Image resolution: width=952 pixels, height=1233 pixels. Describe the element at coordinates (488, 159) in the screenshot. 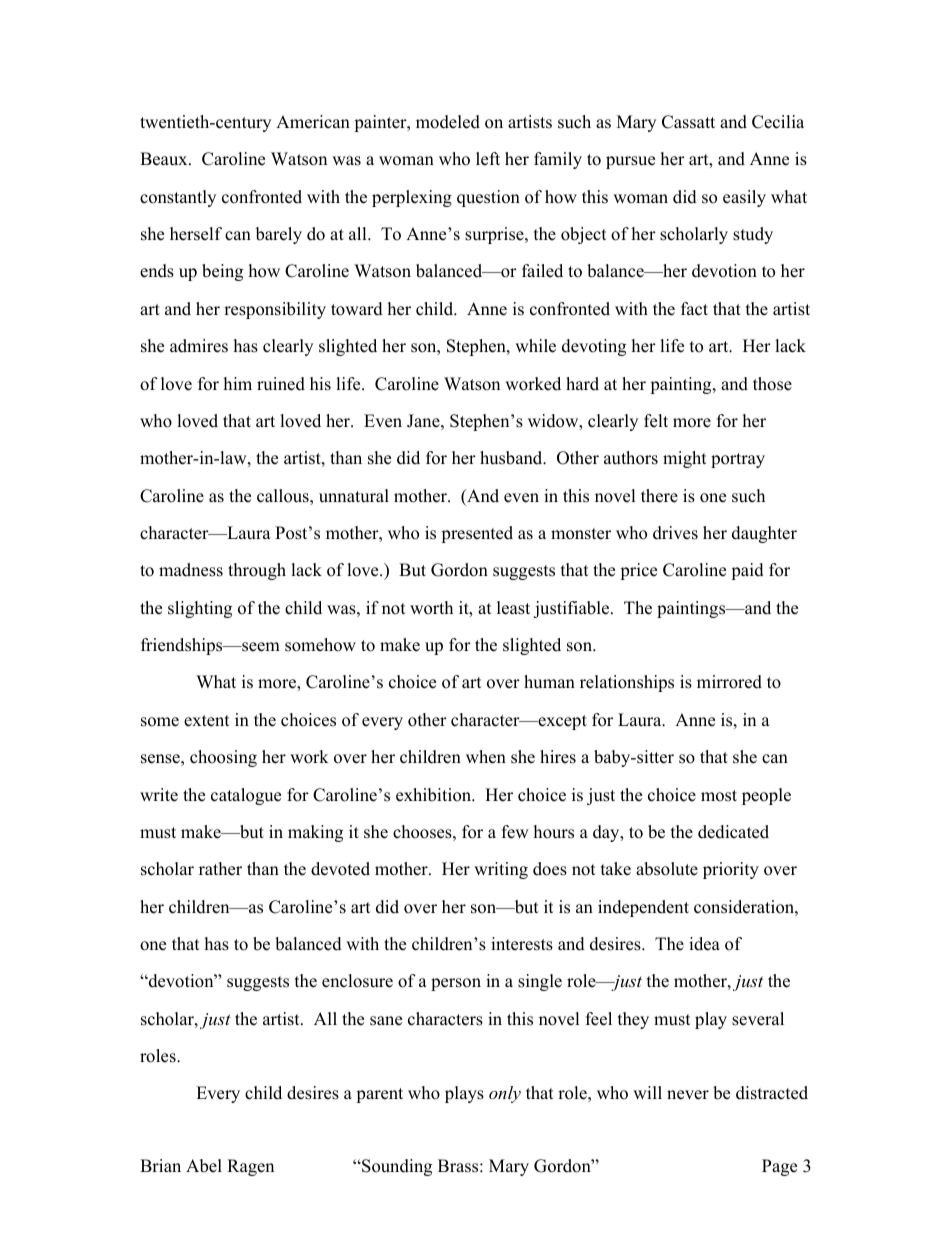

I see `left` at that location.
